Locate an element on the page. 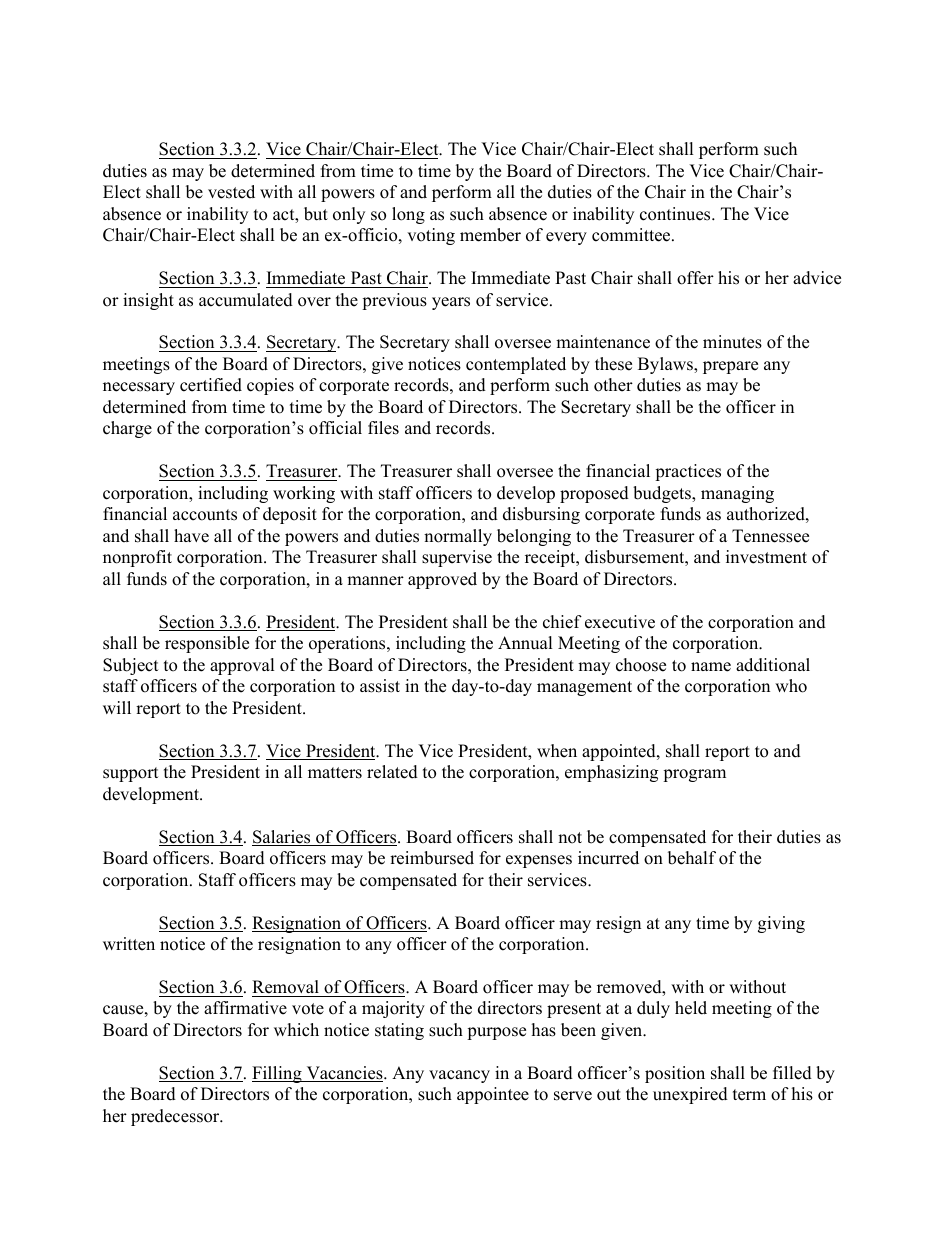 The width and height of the page is (952, 1233). responsible is located at coordinates (207, 644).
